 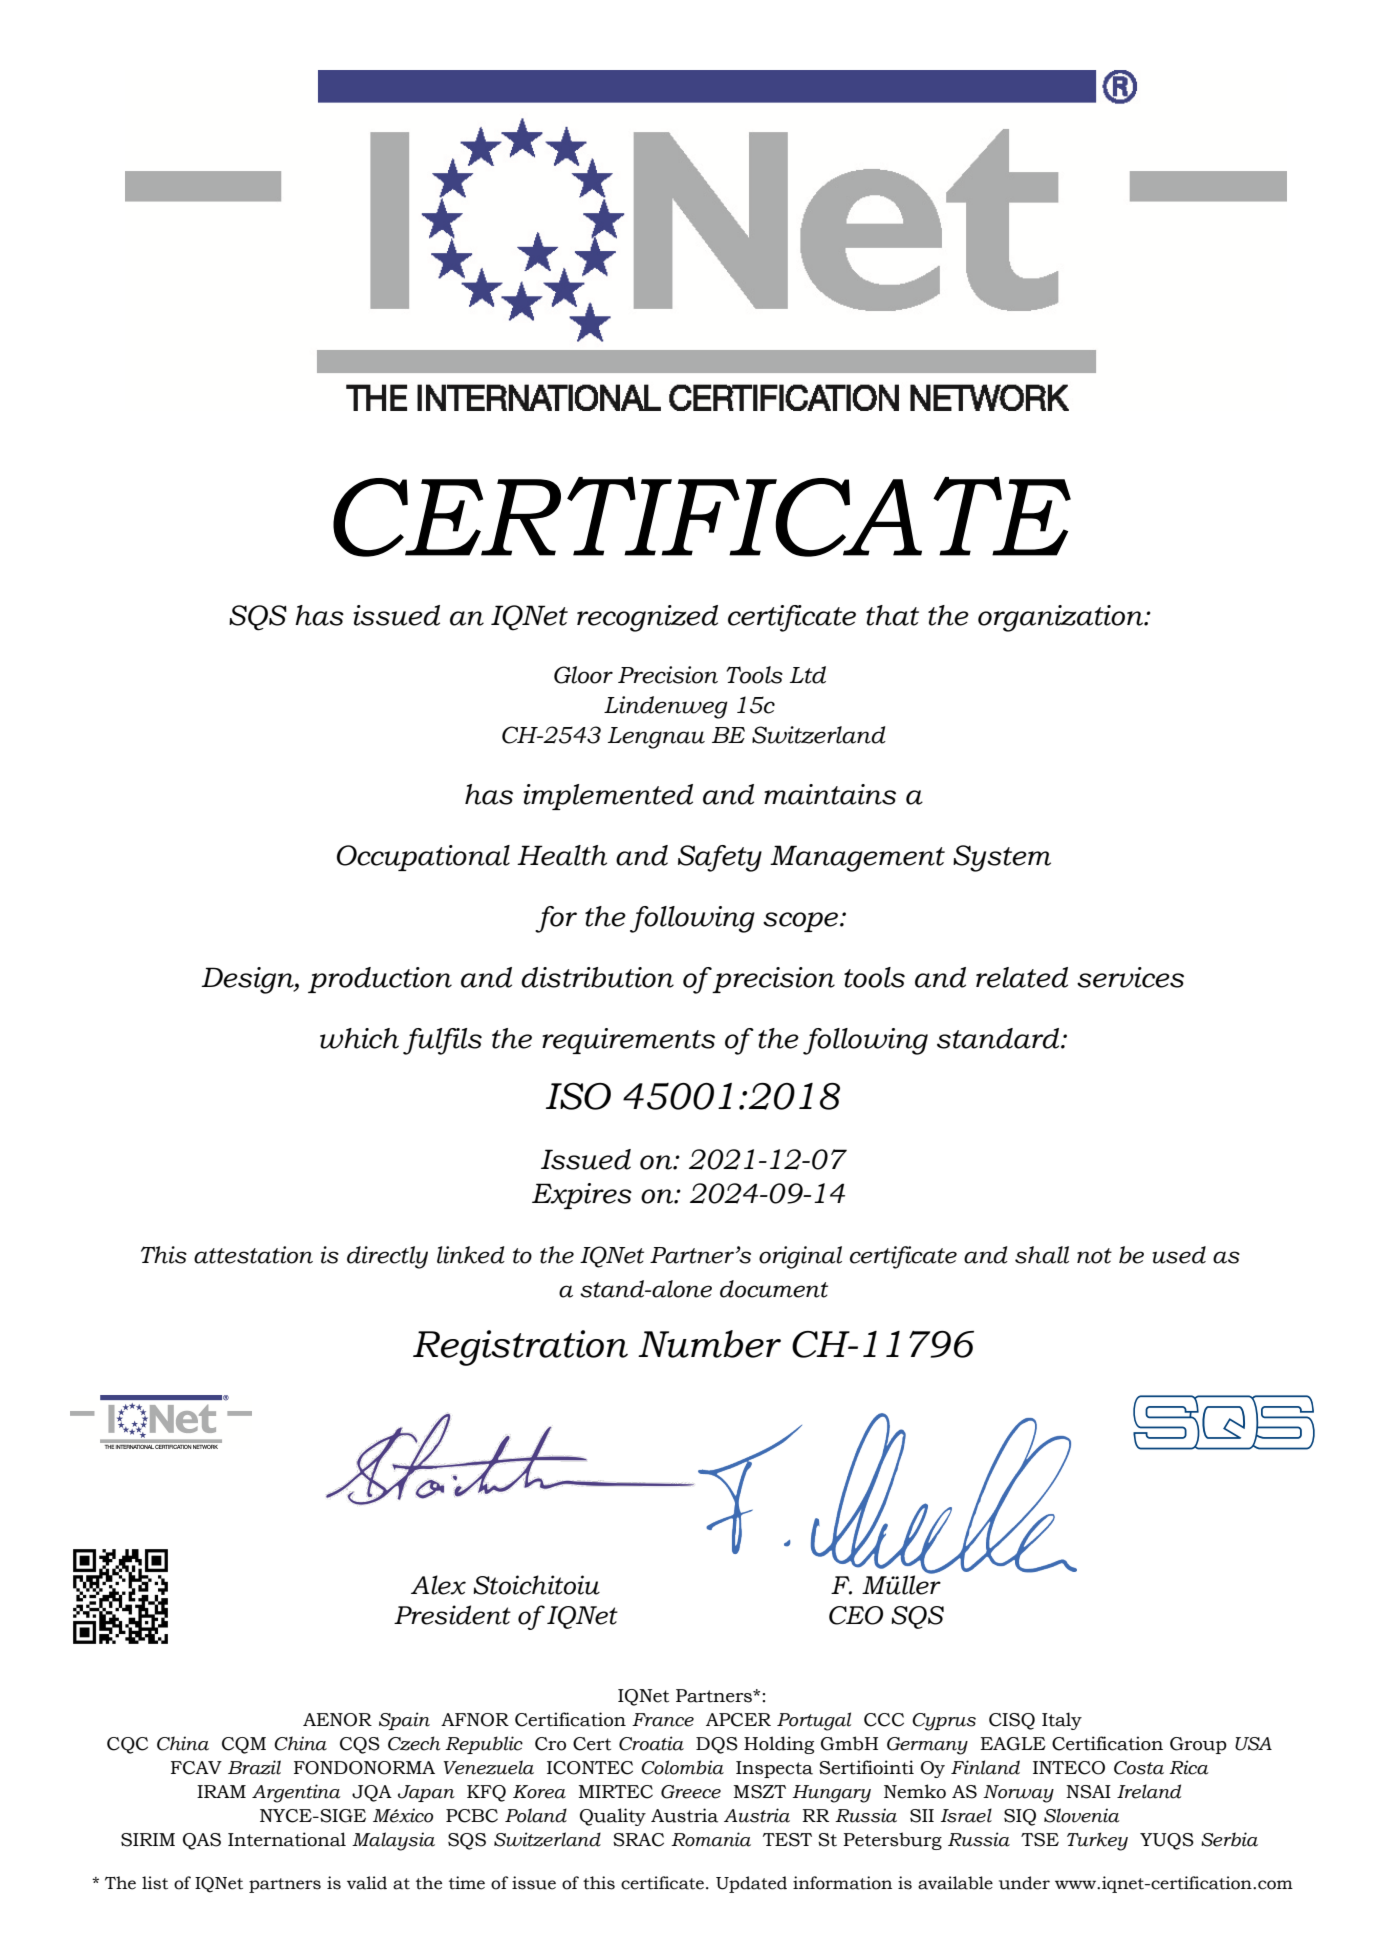 What do you see at coordinates (597, 977) in the screenshot?
I see `distribution` at bounding box center [597, 977].
